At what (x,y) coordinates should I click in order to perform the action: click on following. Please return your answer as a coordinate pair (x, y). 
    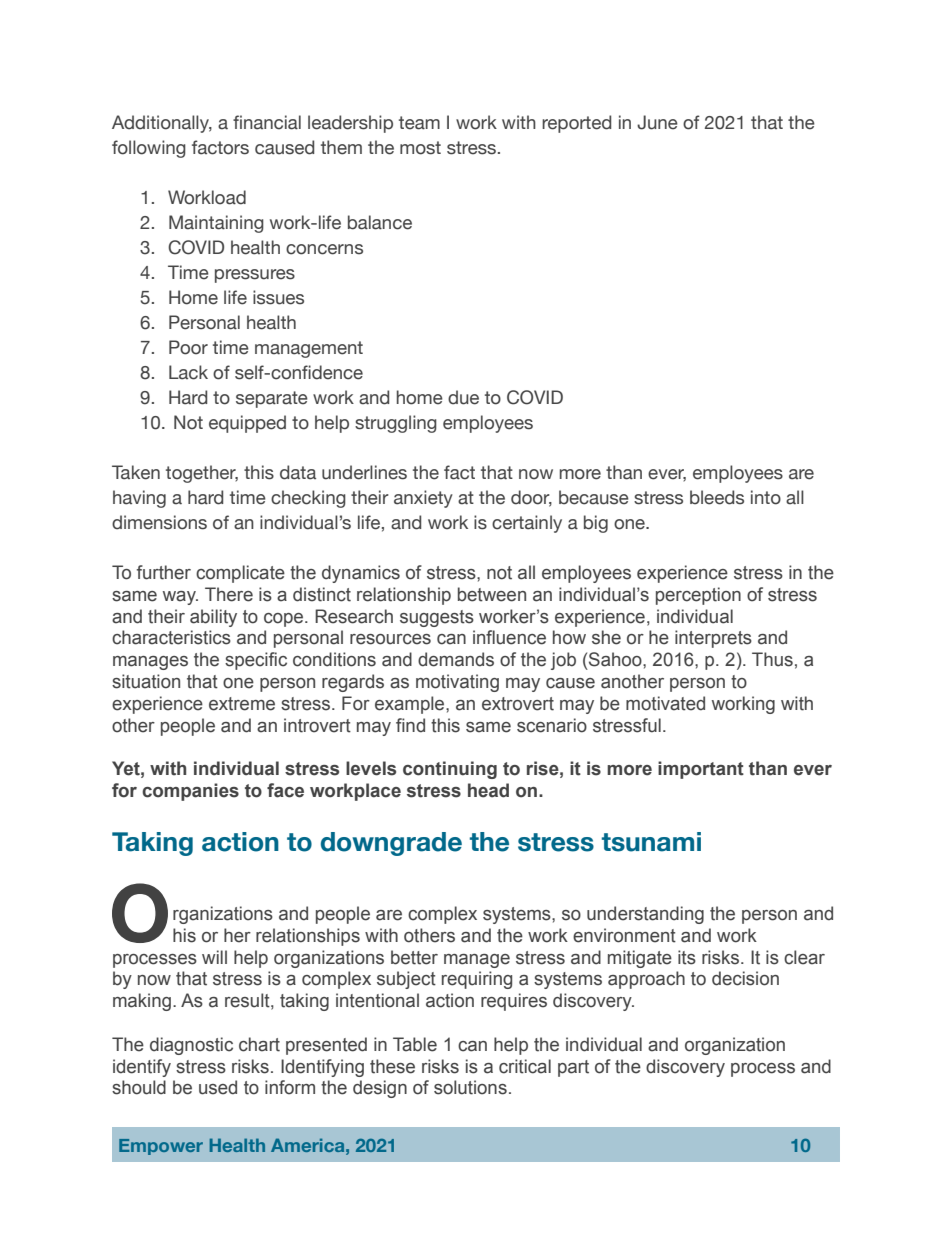
    Looking at the image, I should click on (149, 149).
